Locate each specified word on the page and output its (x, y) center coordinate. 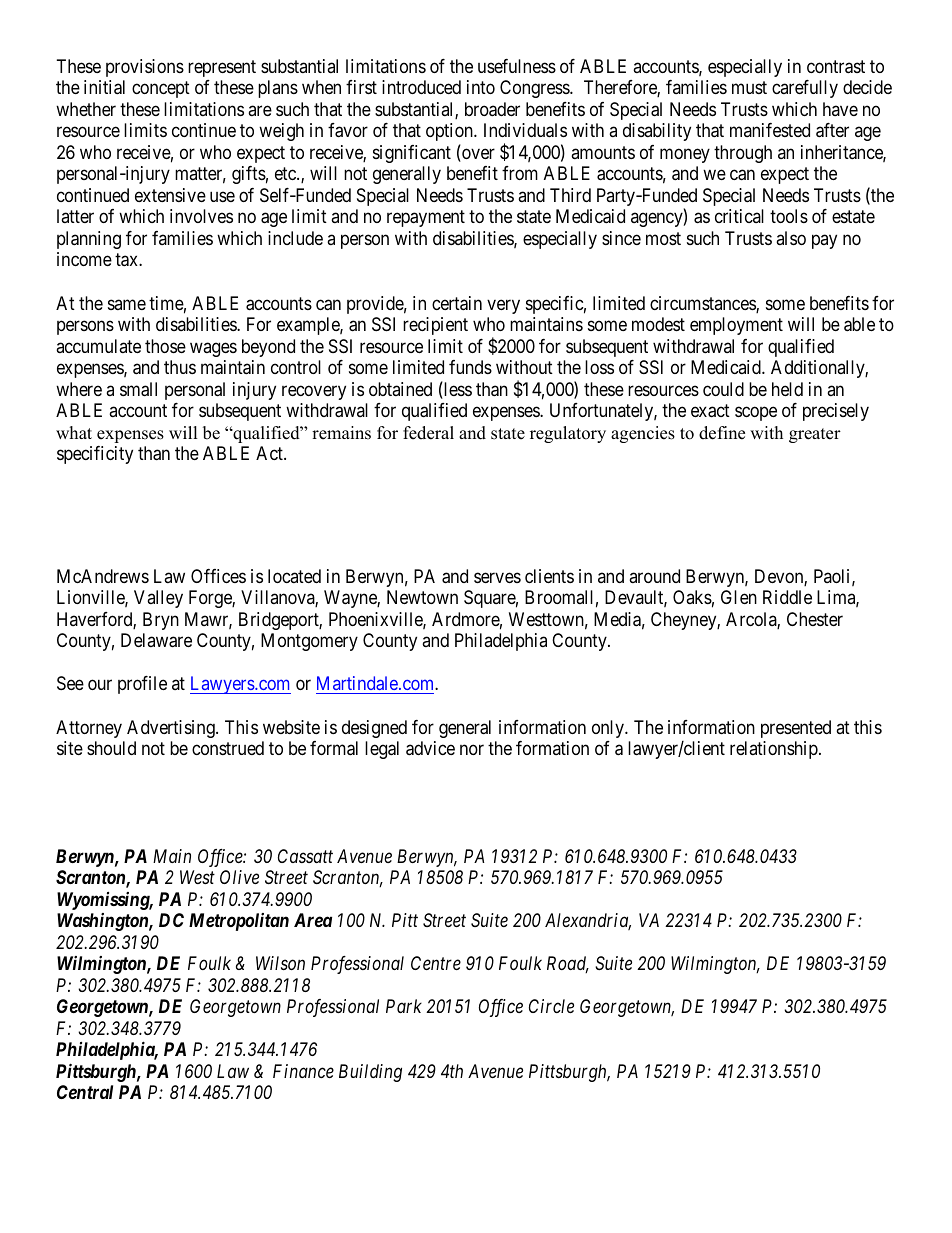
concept (161, 90)
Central (85, 1092)
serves (497, 577)
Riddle (787, 597)
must (749, 88)
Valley (158, 599)
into (481, 87)
